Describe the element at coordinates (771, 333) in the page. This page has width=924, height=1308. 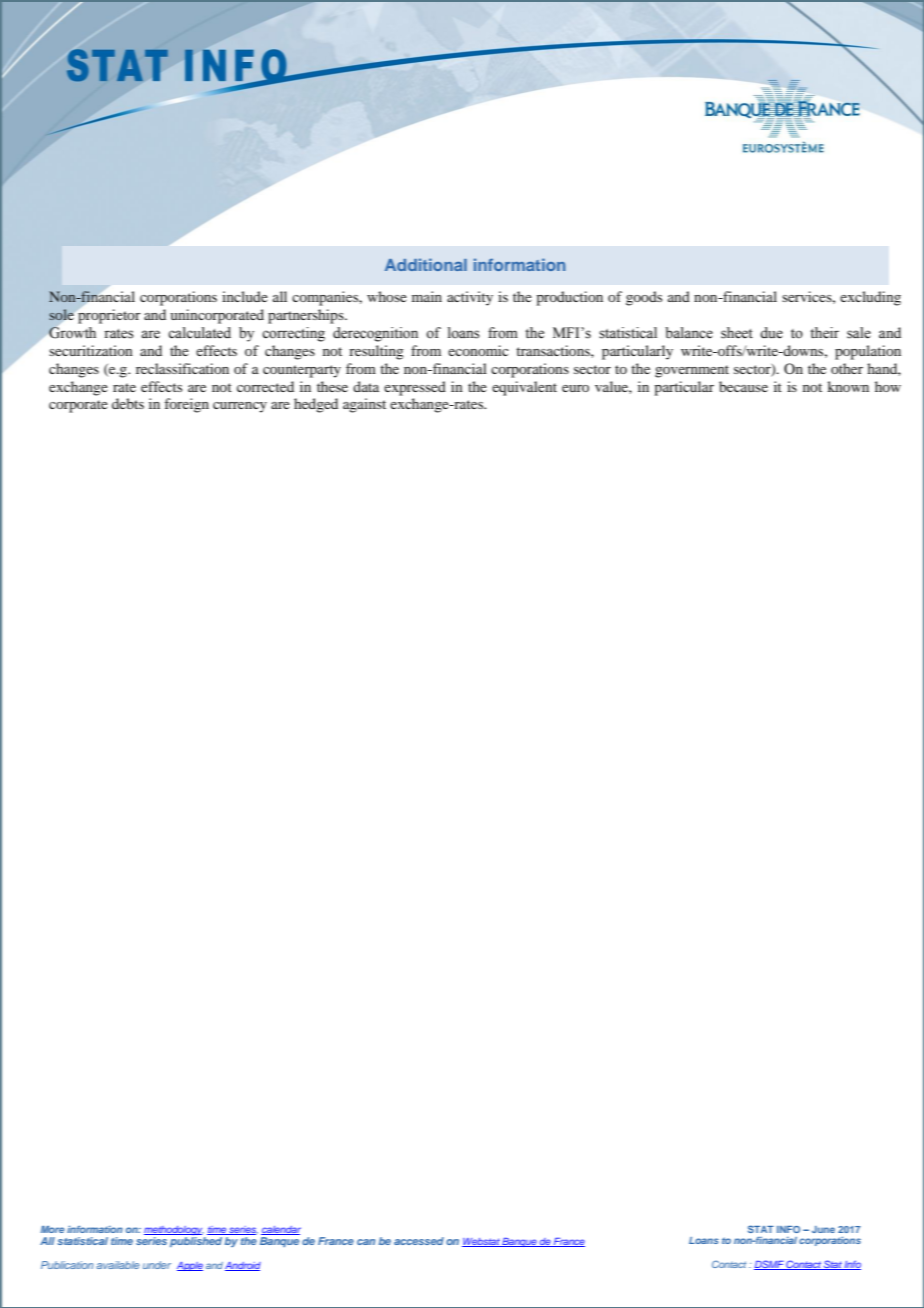
I see `due` at that location.
